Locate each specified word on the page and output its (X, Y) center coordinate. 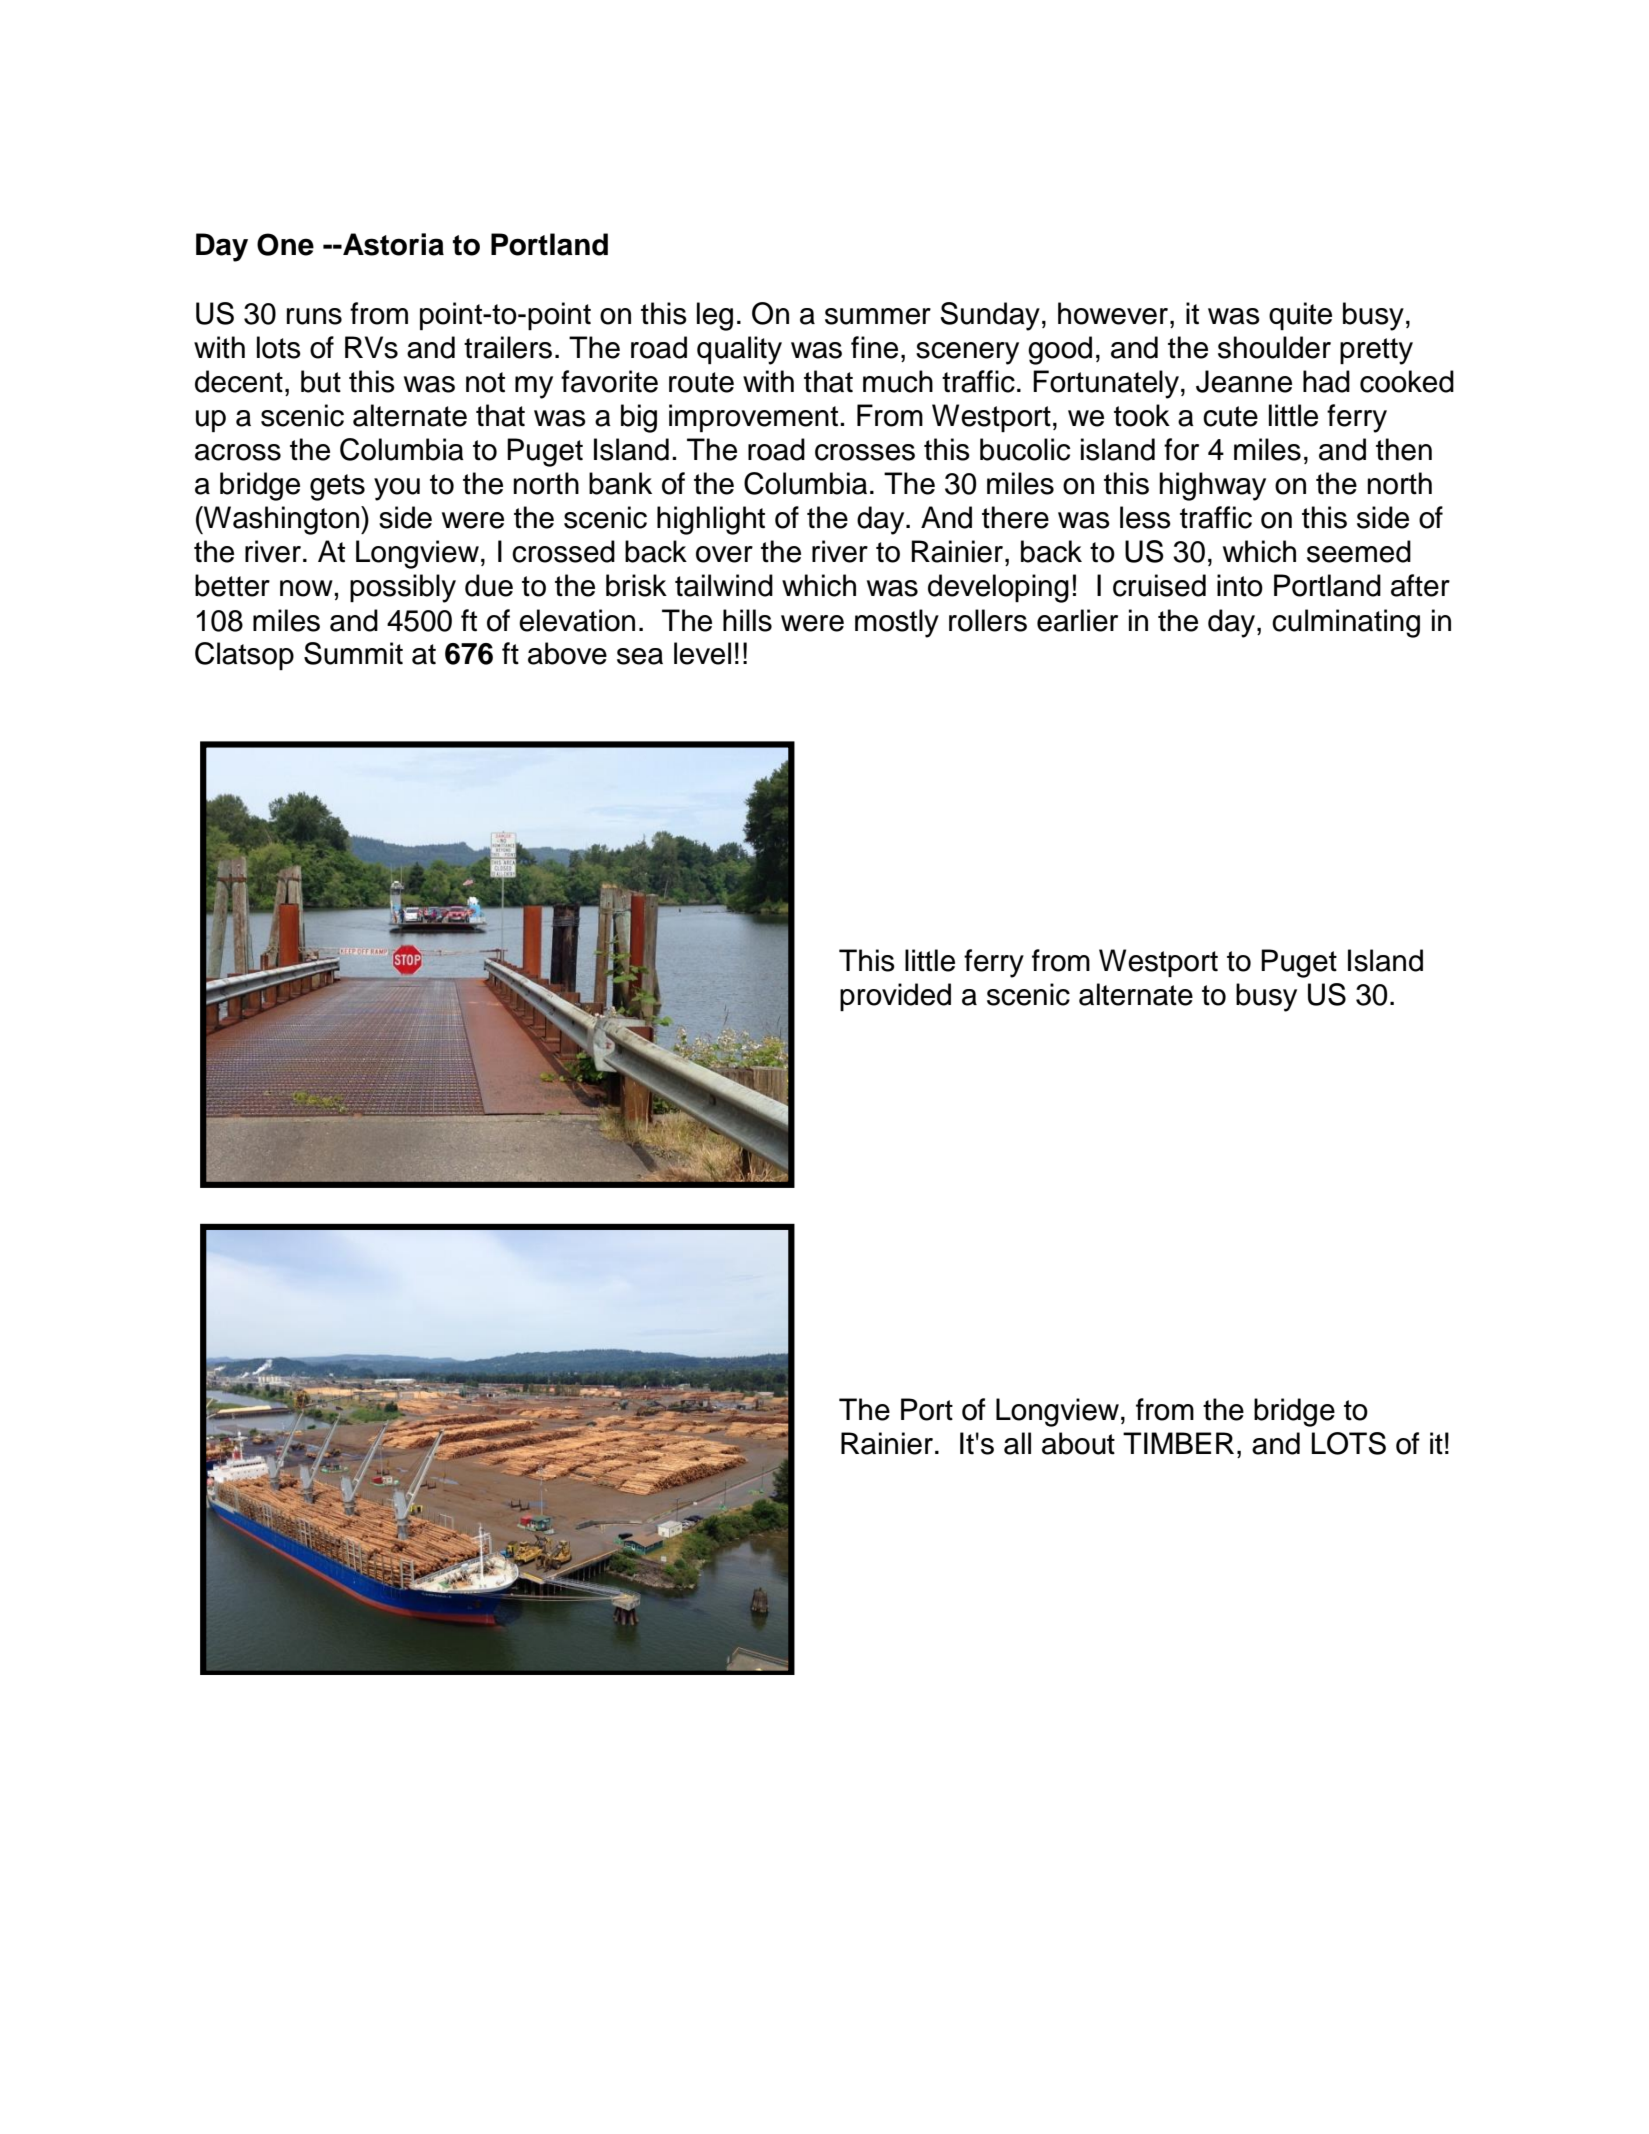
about (1078, 1443)
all (1017, 1443)
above (567, 653)
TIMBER (1178, 1443)
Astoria (392, 244)
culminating (1346, 623)
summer (878, 316)
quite (1300, 316)
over (724, 554)
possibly (403, 588)
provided (895, 997)
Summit (353, 653)
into (1240, 585)
